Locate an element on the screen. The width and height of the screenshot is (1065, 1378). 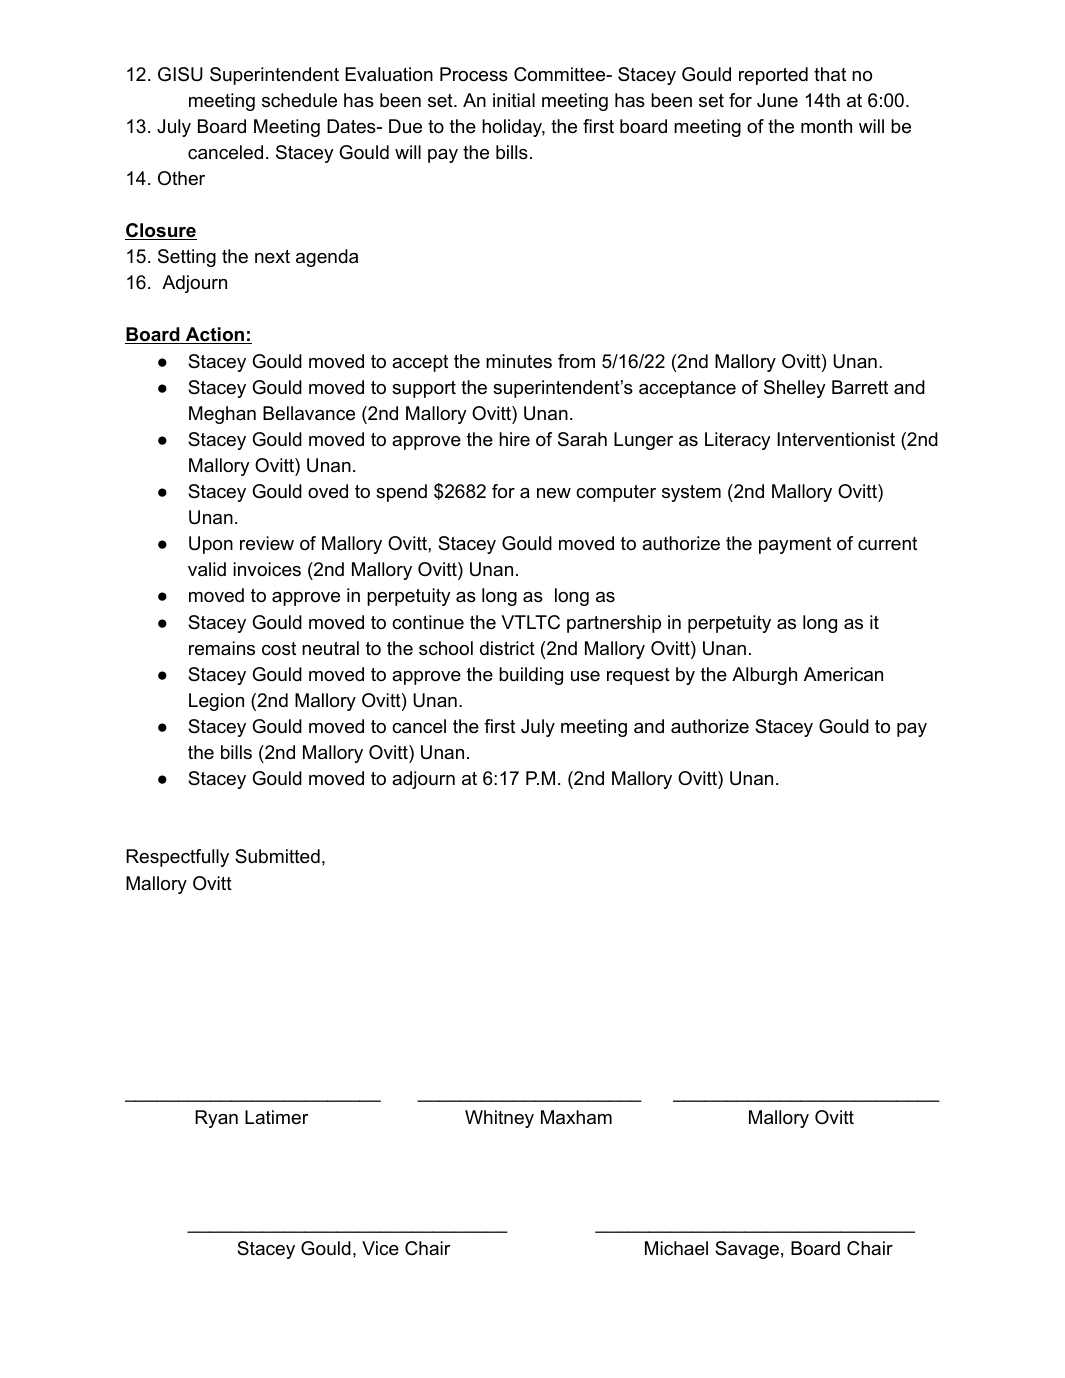
Interventionist is located at coordinates (836, 439).
